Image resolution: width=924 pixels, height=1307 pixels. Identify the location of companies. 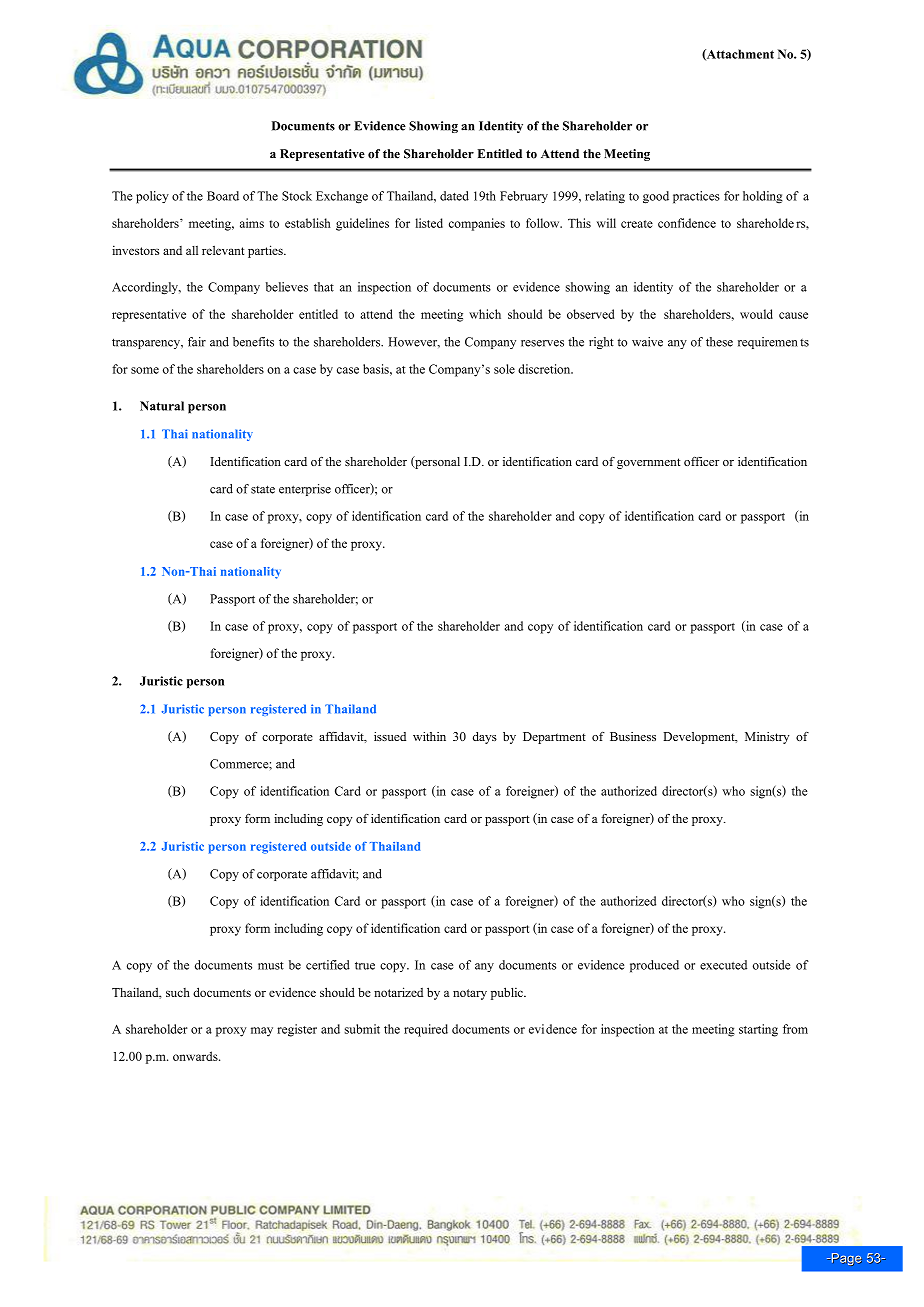
(477, 224).
